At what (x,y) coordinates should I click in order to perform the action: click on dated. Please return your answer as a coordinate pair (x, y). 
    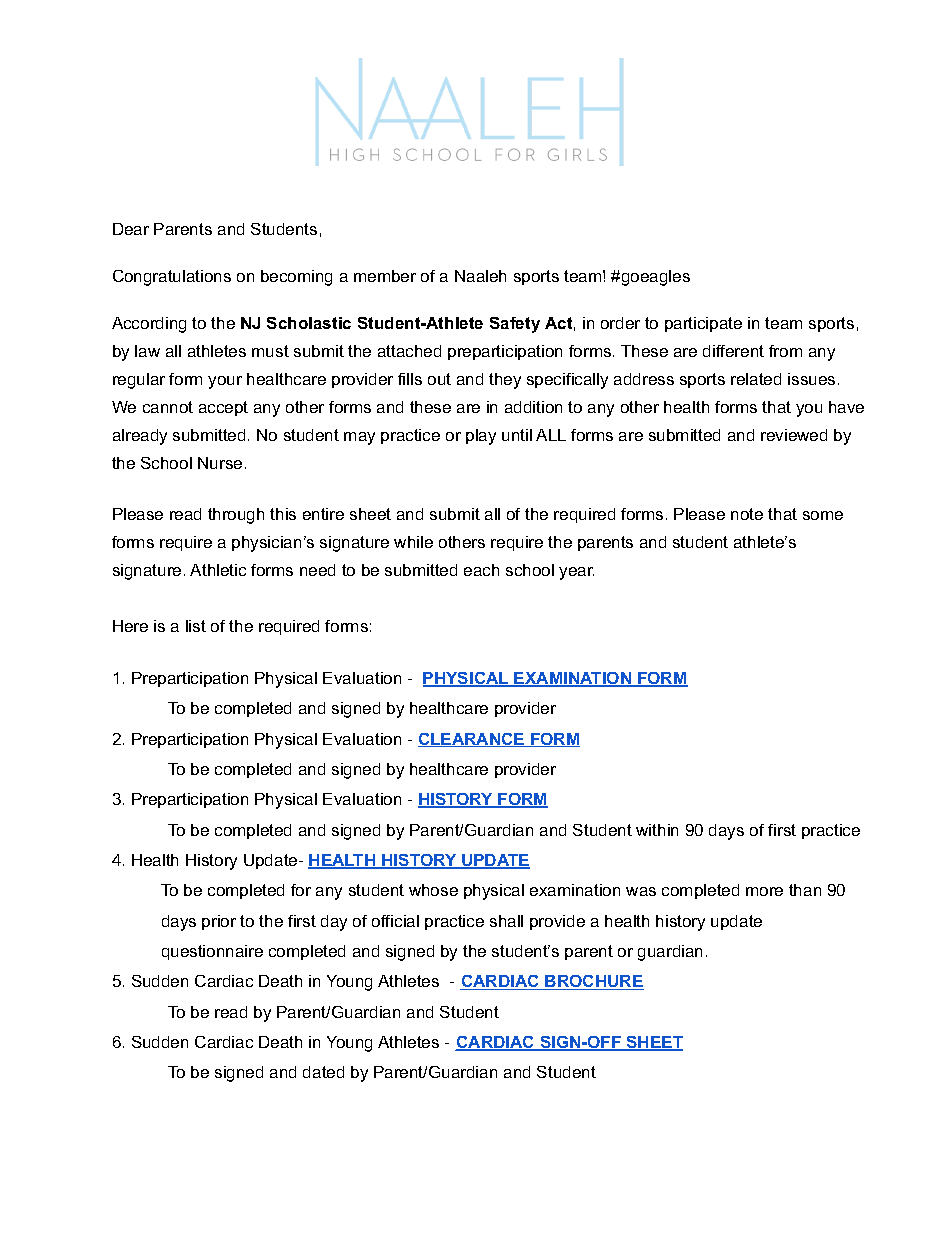
    Looking at the image, I should click on (323, 1072).
